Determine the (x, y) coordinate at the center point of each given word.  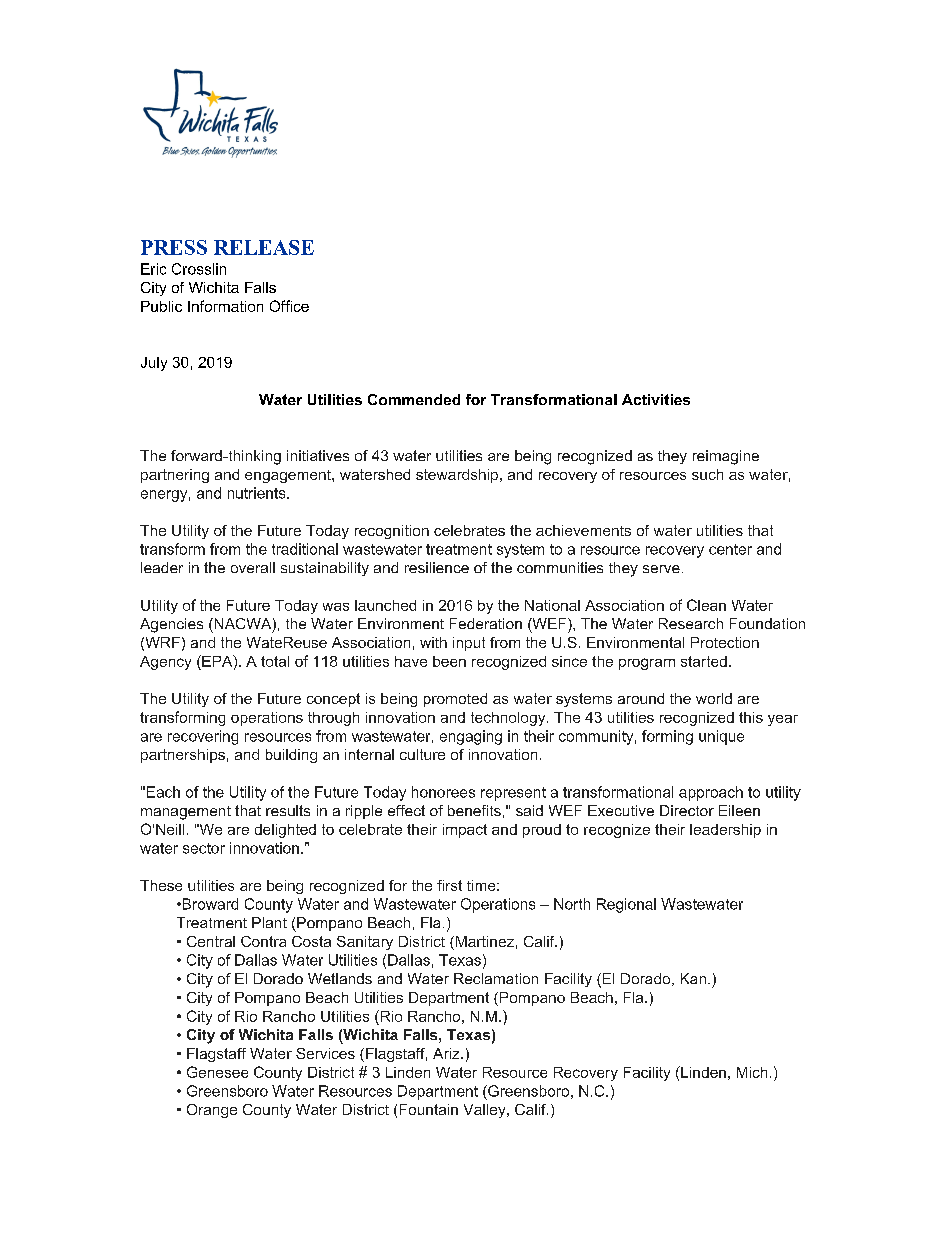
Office (289, 306)
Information (225, 306)
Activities (656, 399)
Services (325, 1053)
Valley (486, 1111)
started (704, 661)
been (449, 661)
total (275, 661)
